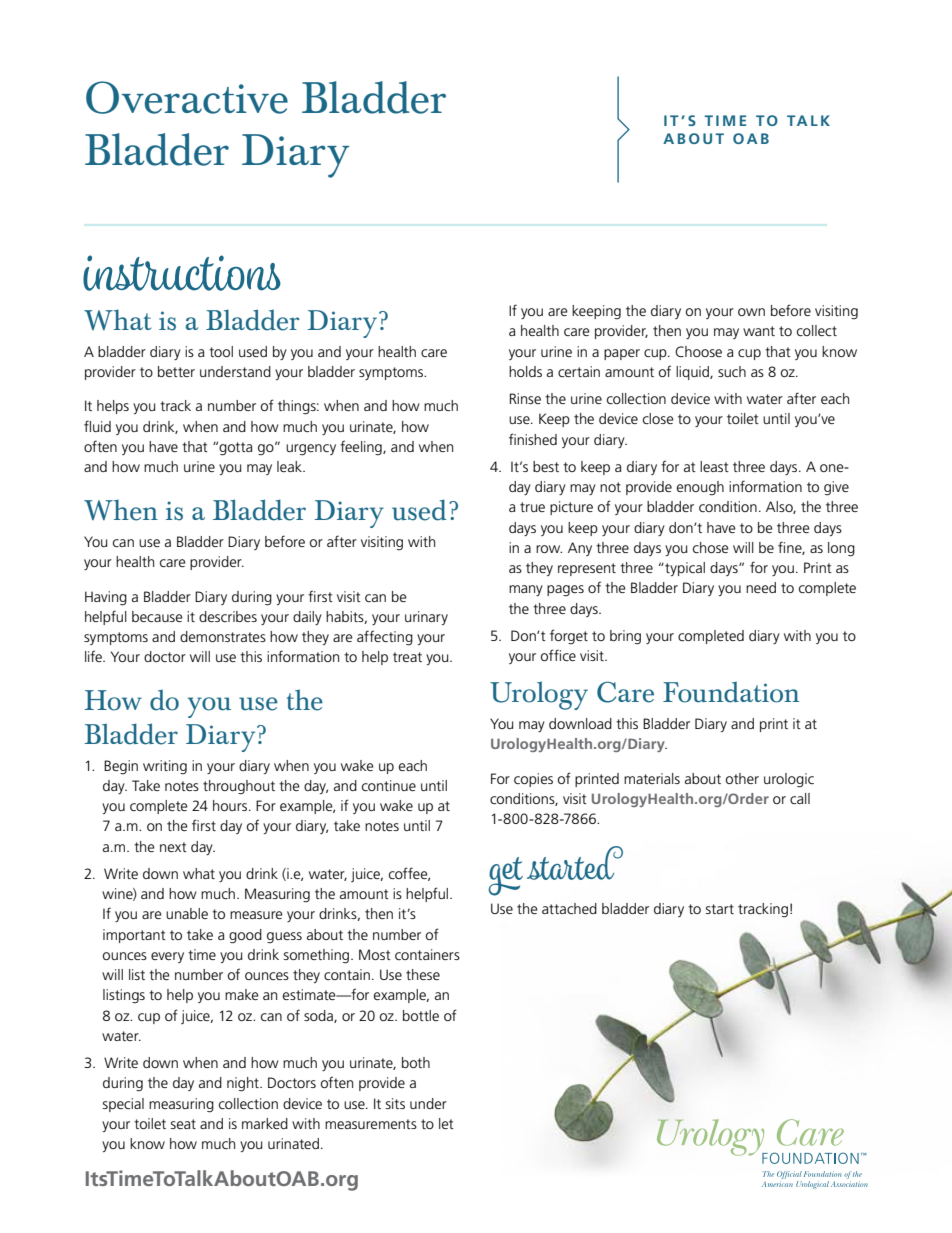 This screenshot has width=952, height=1233. I want to click on need, so click(761, 587).
